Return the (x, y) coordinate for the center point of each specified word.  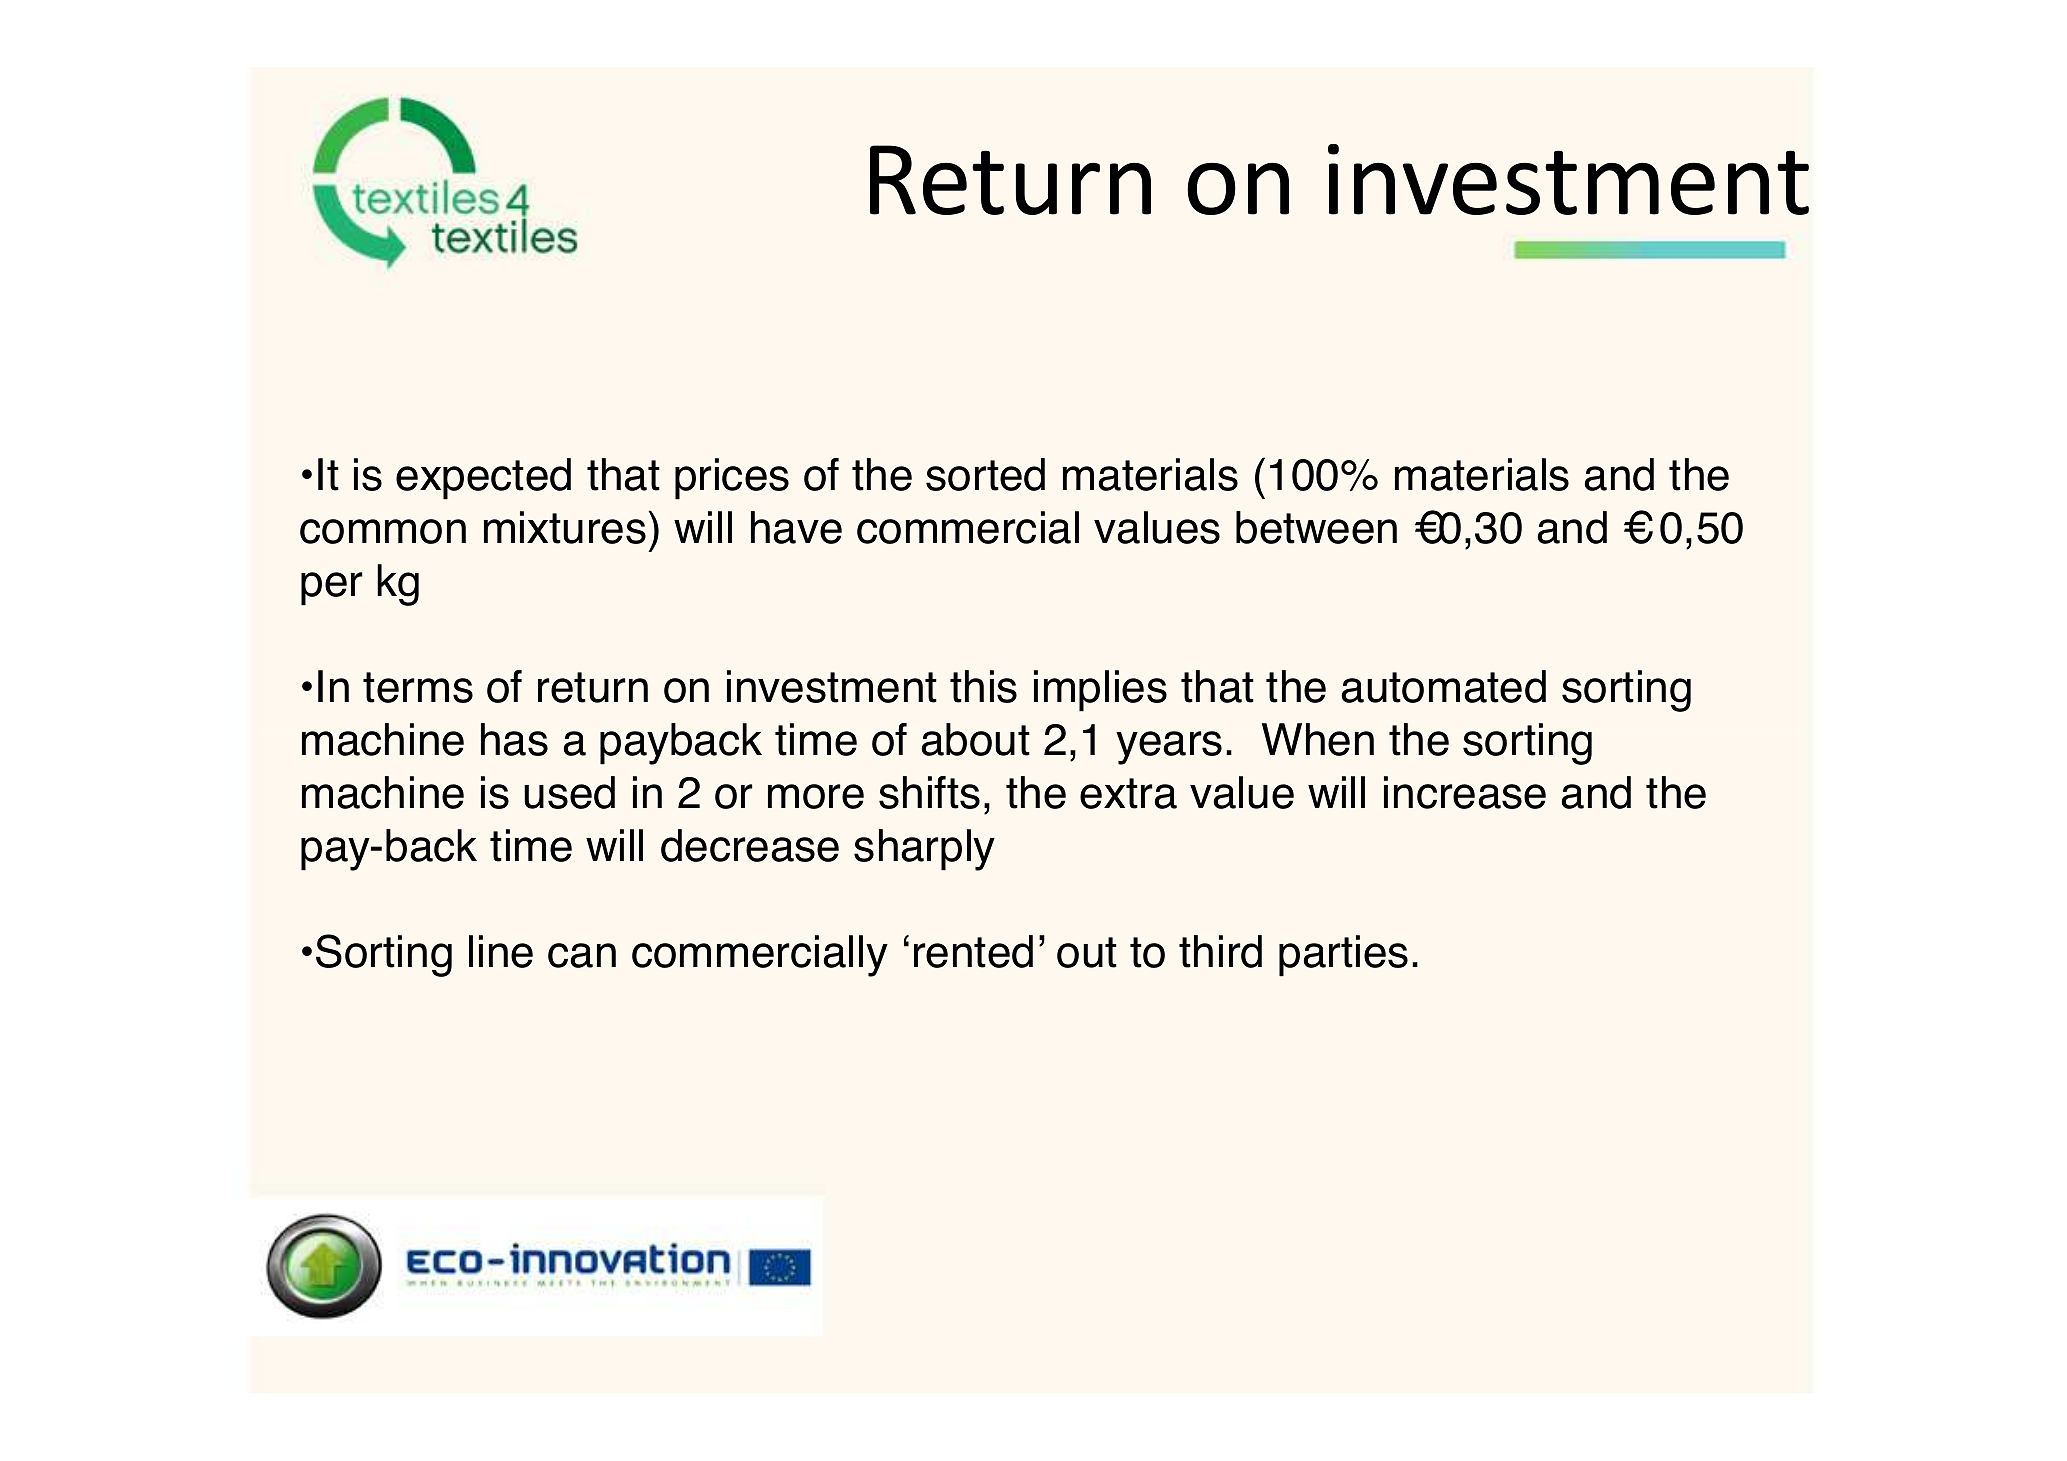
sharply (924, 850)
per (332, 589)
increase (1465, 792)
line (501, 951)
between (1316, 527)
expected (483, 479)
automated (1443, 686)
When (1318, 739)
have (796, 527)
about (975, 739)
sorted (985, 474)
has (514, 739)
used (569, 792)
